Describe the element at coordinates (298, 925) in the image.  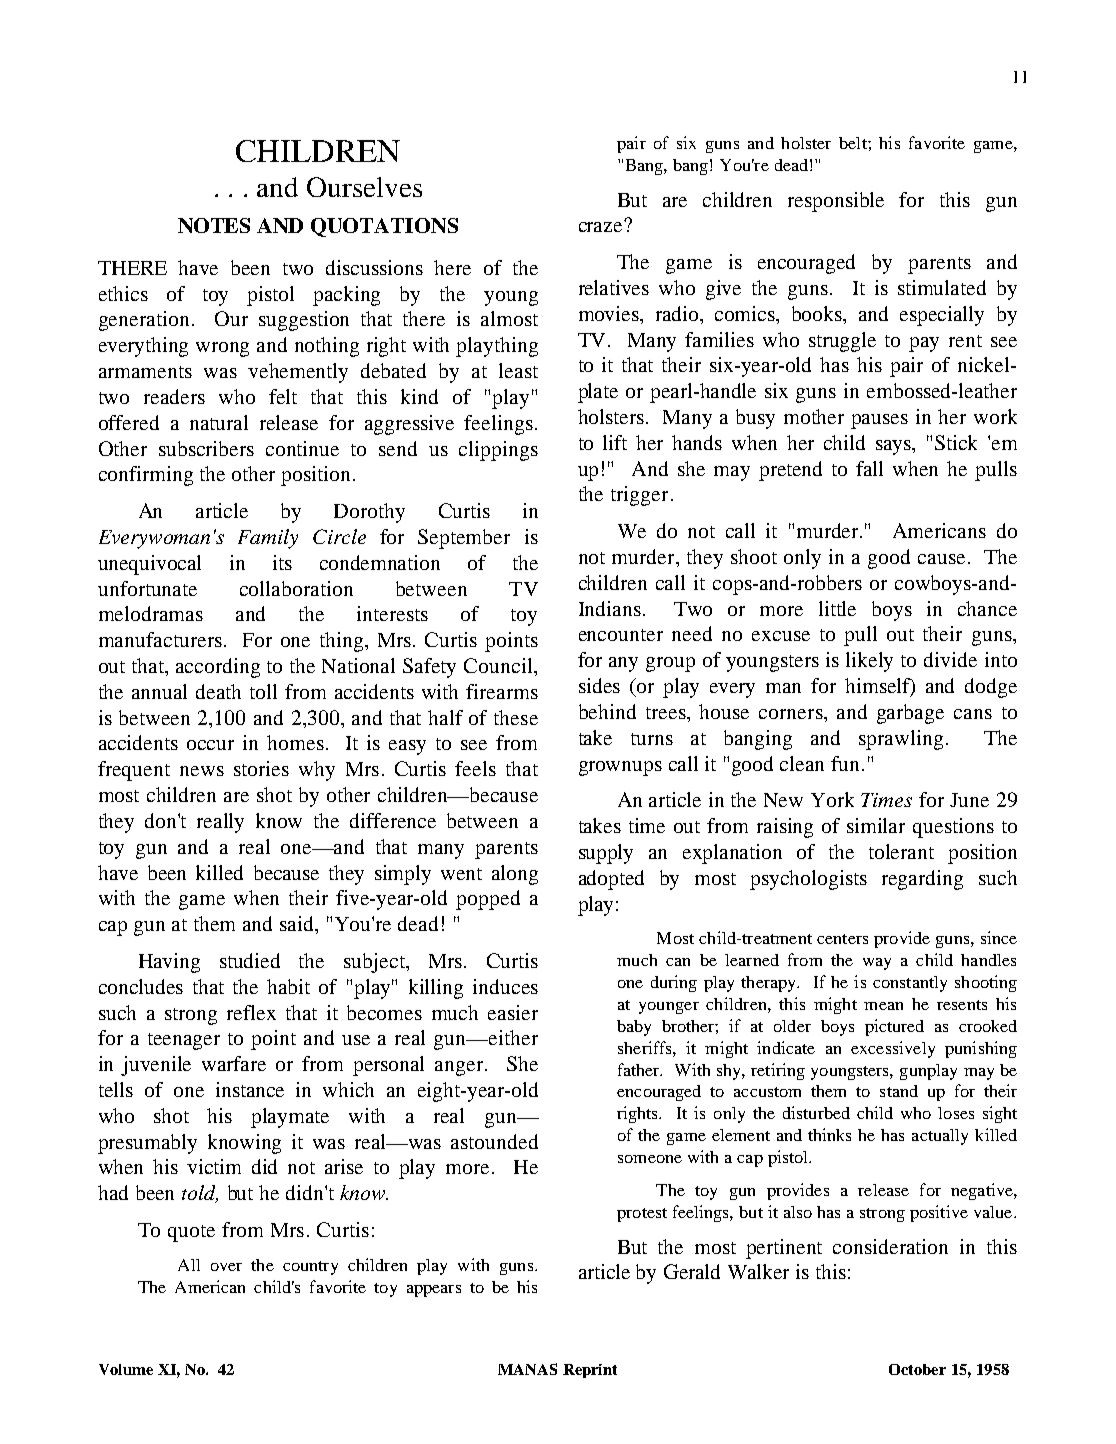
I see `said` at that location.
